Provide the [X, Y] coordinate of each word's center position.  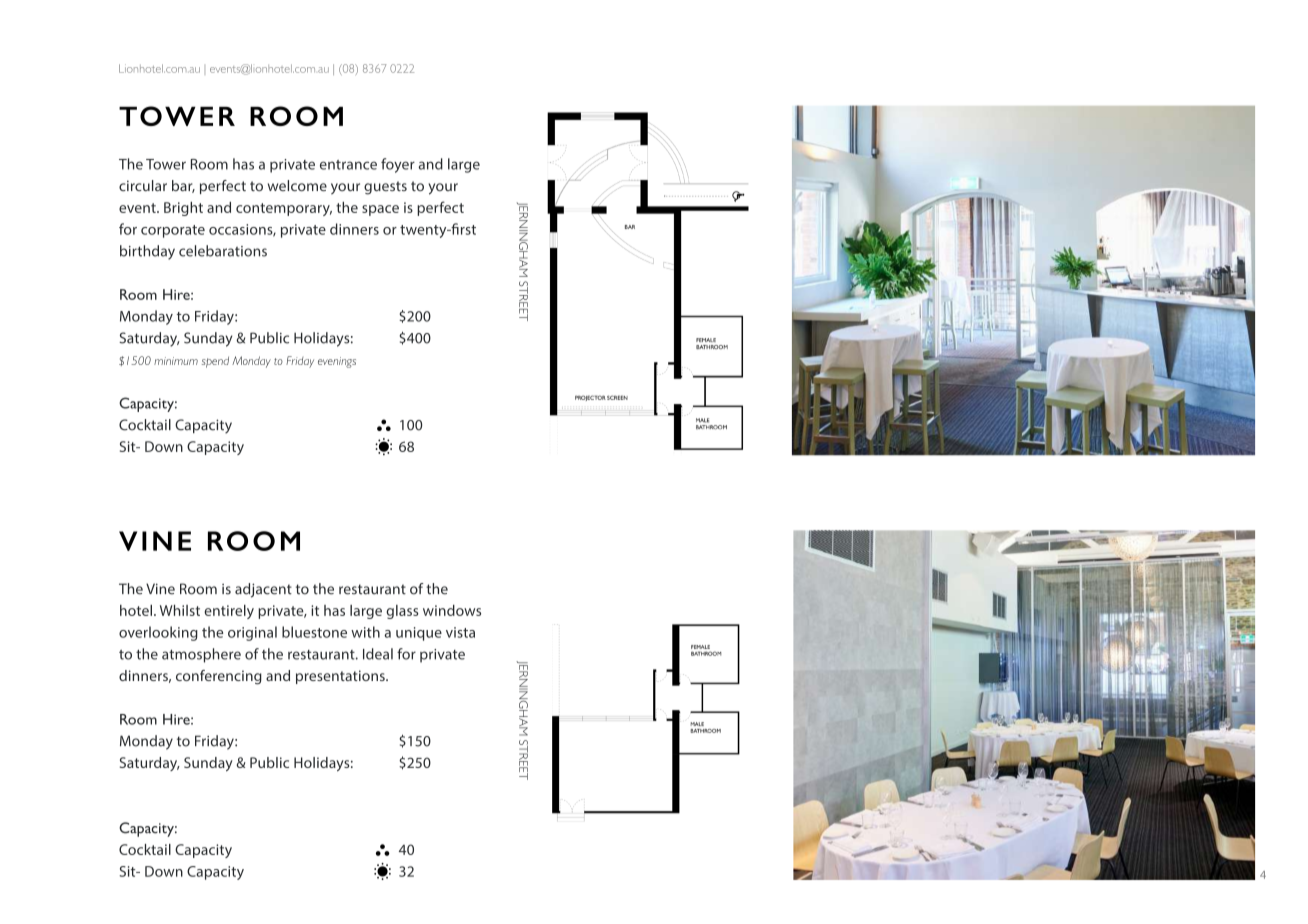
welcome [297, 185]
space [380, 210]
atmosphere [201, 655]
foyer [398, 165]
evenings [337, 362]
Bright [183, 209]
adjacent [263, 590]
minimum [176, 361]
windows [452, 610]
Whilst [180, 610]
